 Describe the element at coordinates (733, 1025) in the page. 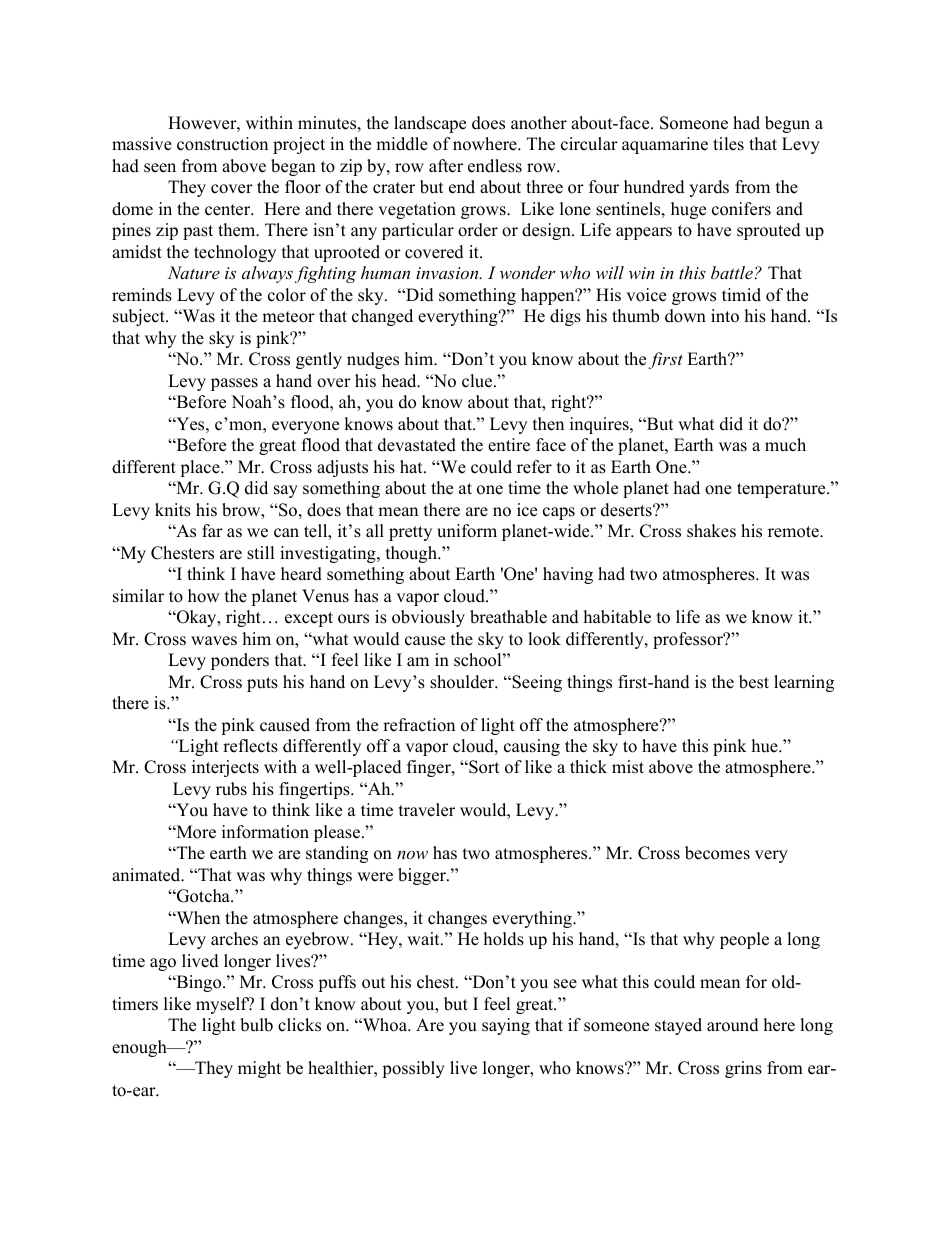

I see `around` at that location.
